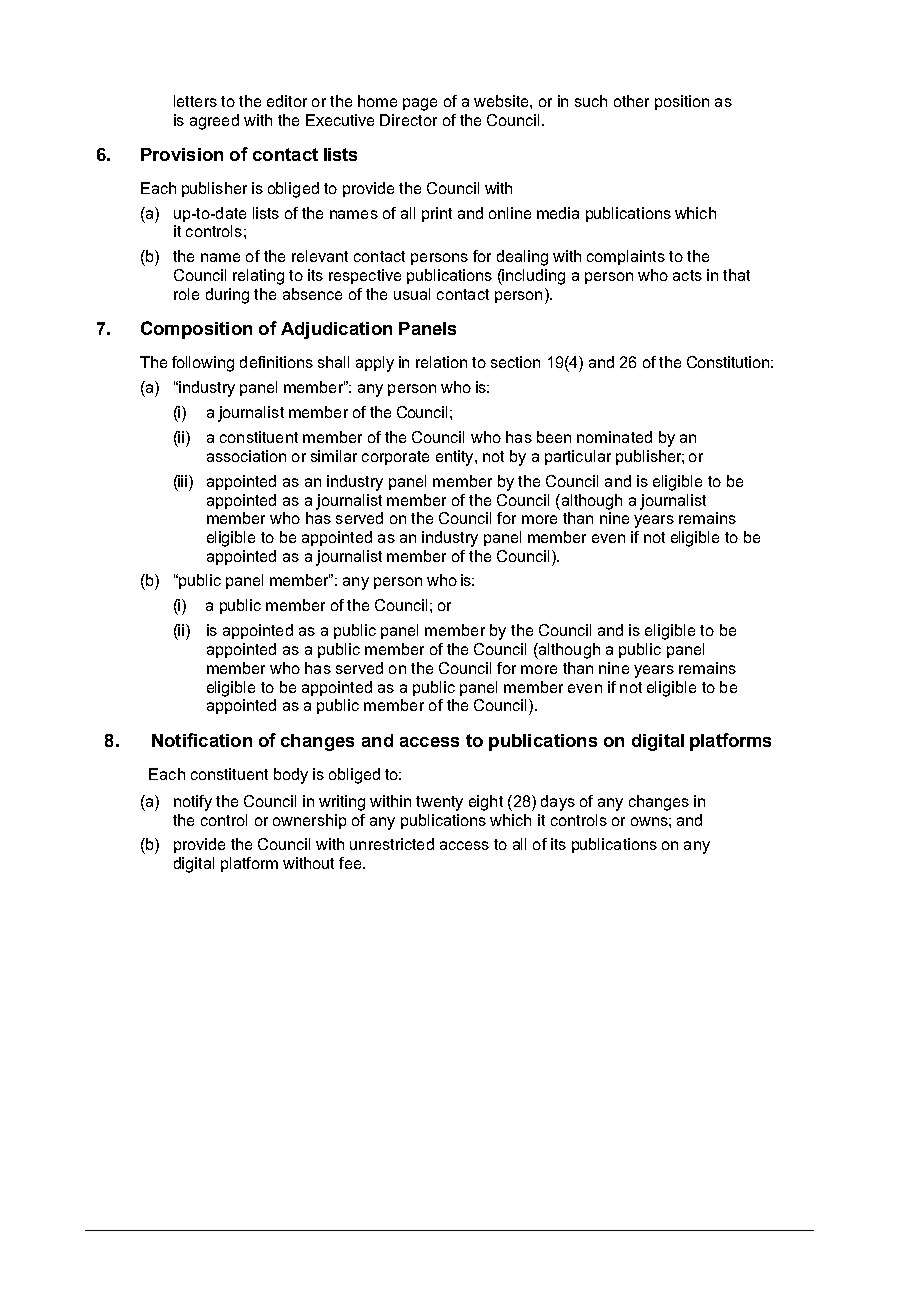 The width and height of the image is (924, 1307). Describe the element at coordinates (309, 821) in the image. I see `ownership` at that location.
